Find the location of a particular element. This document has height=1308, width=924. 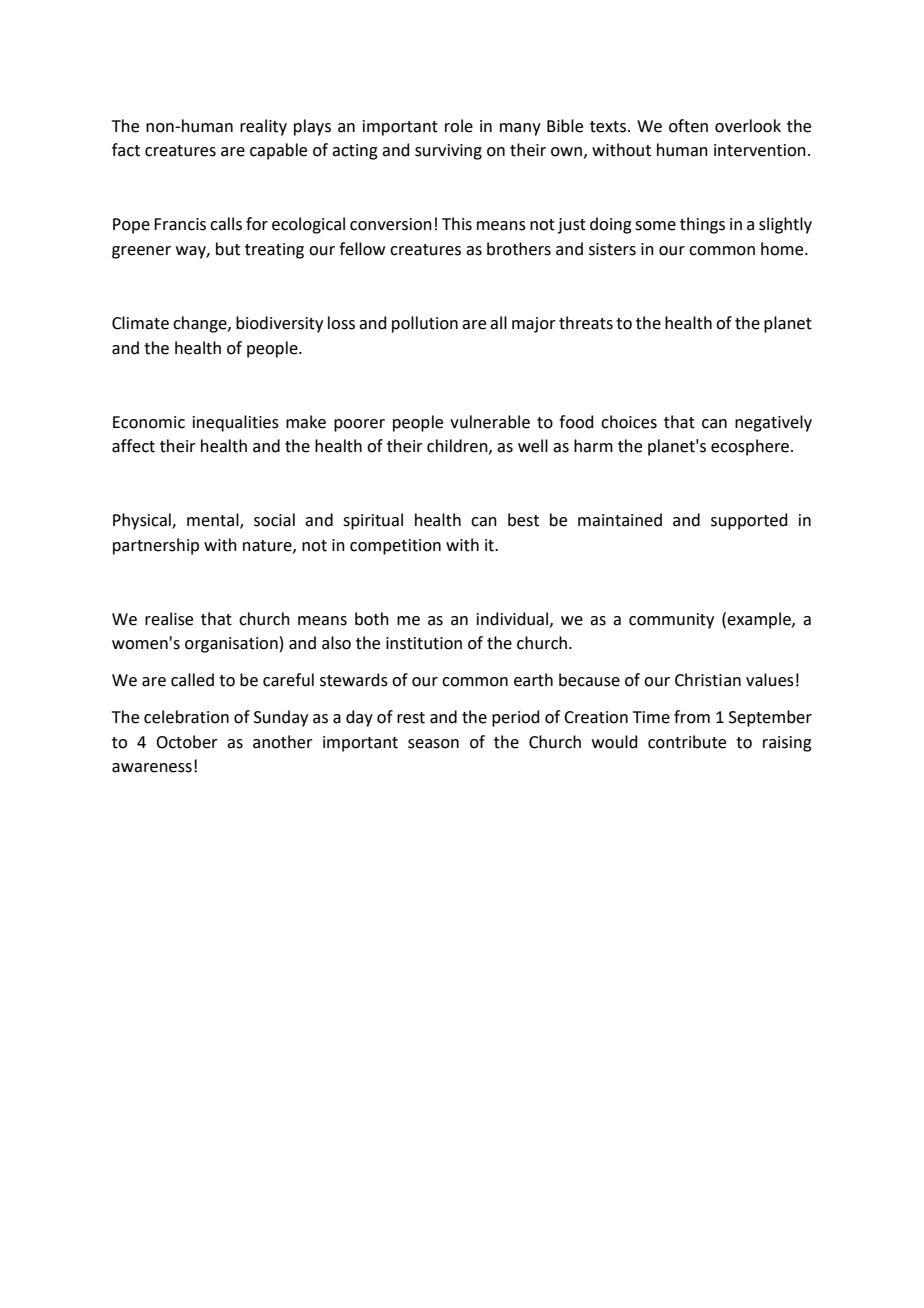

October is located at coordinates (187, 742).
